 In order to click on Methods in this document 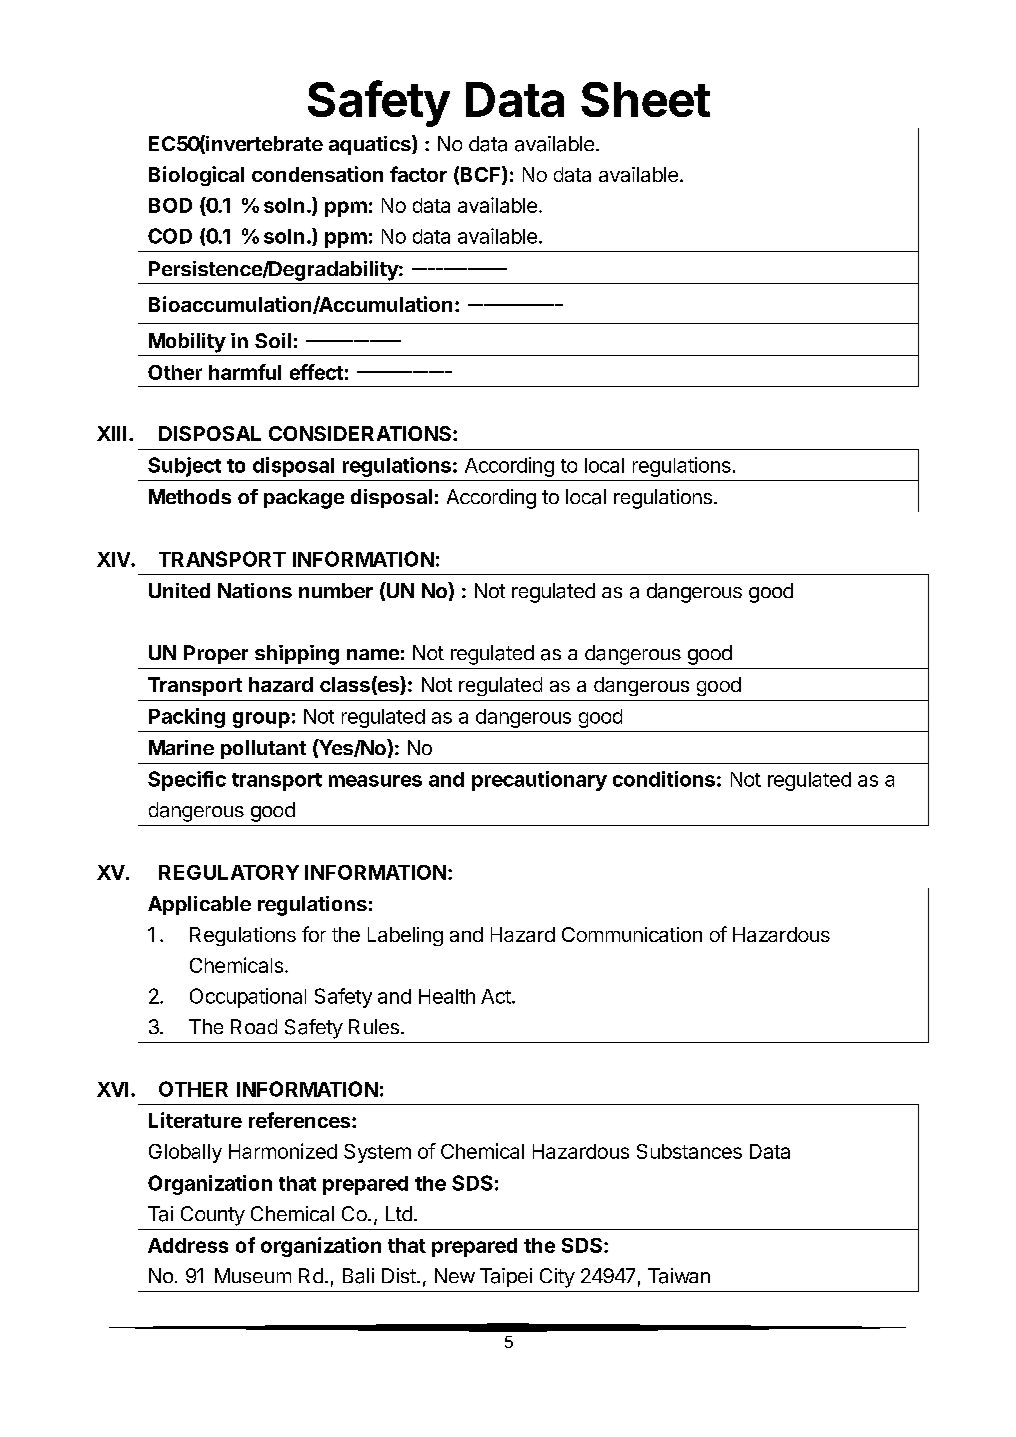, I will do `click(190, 496)`.
